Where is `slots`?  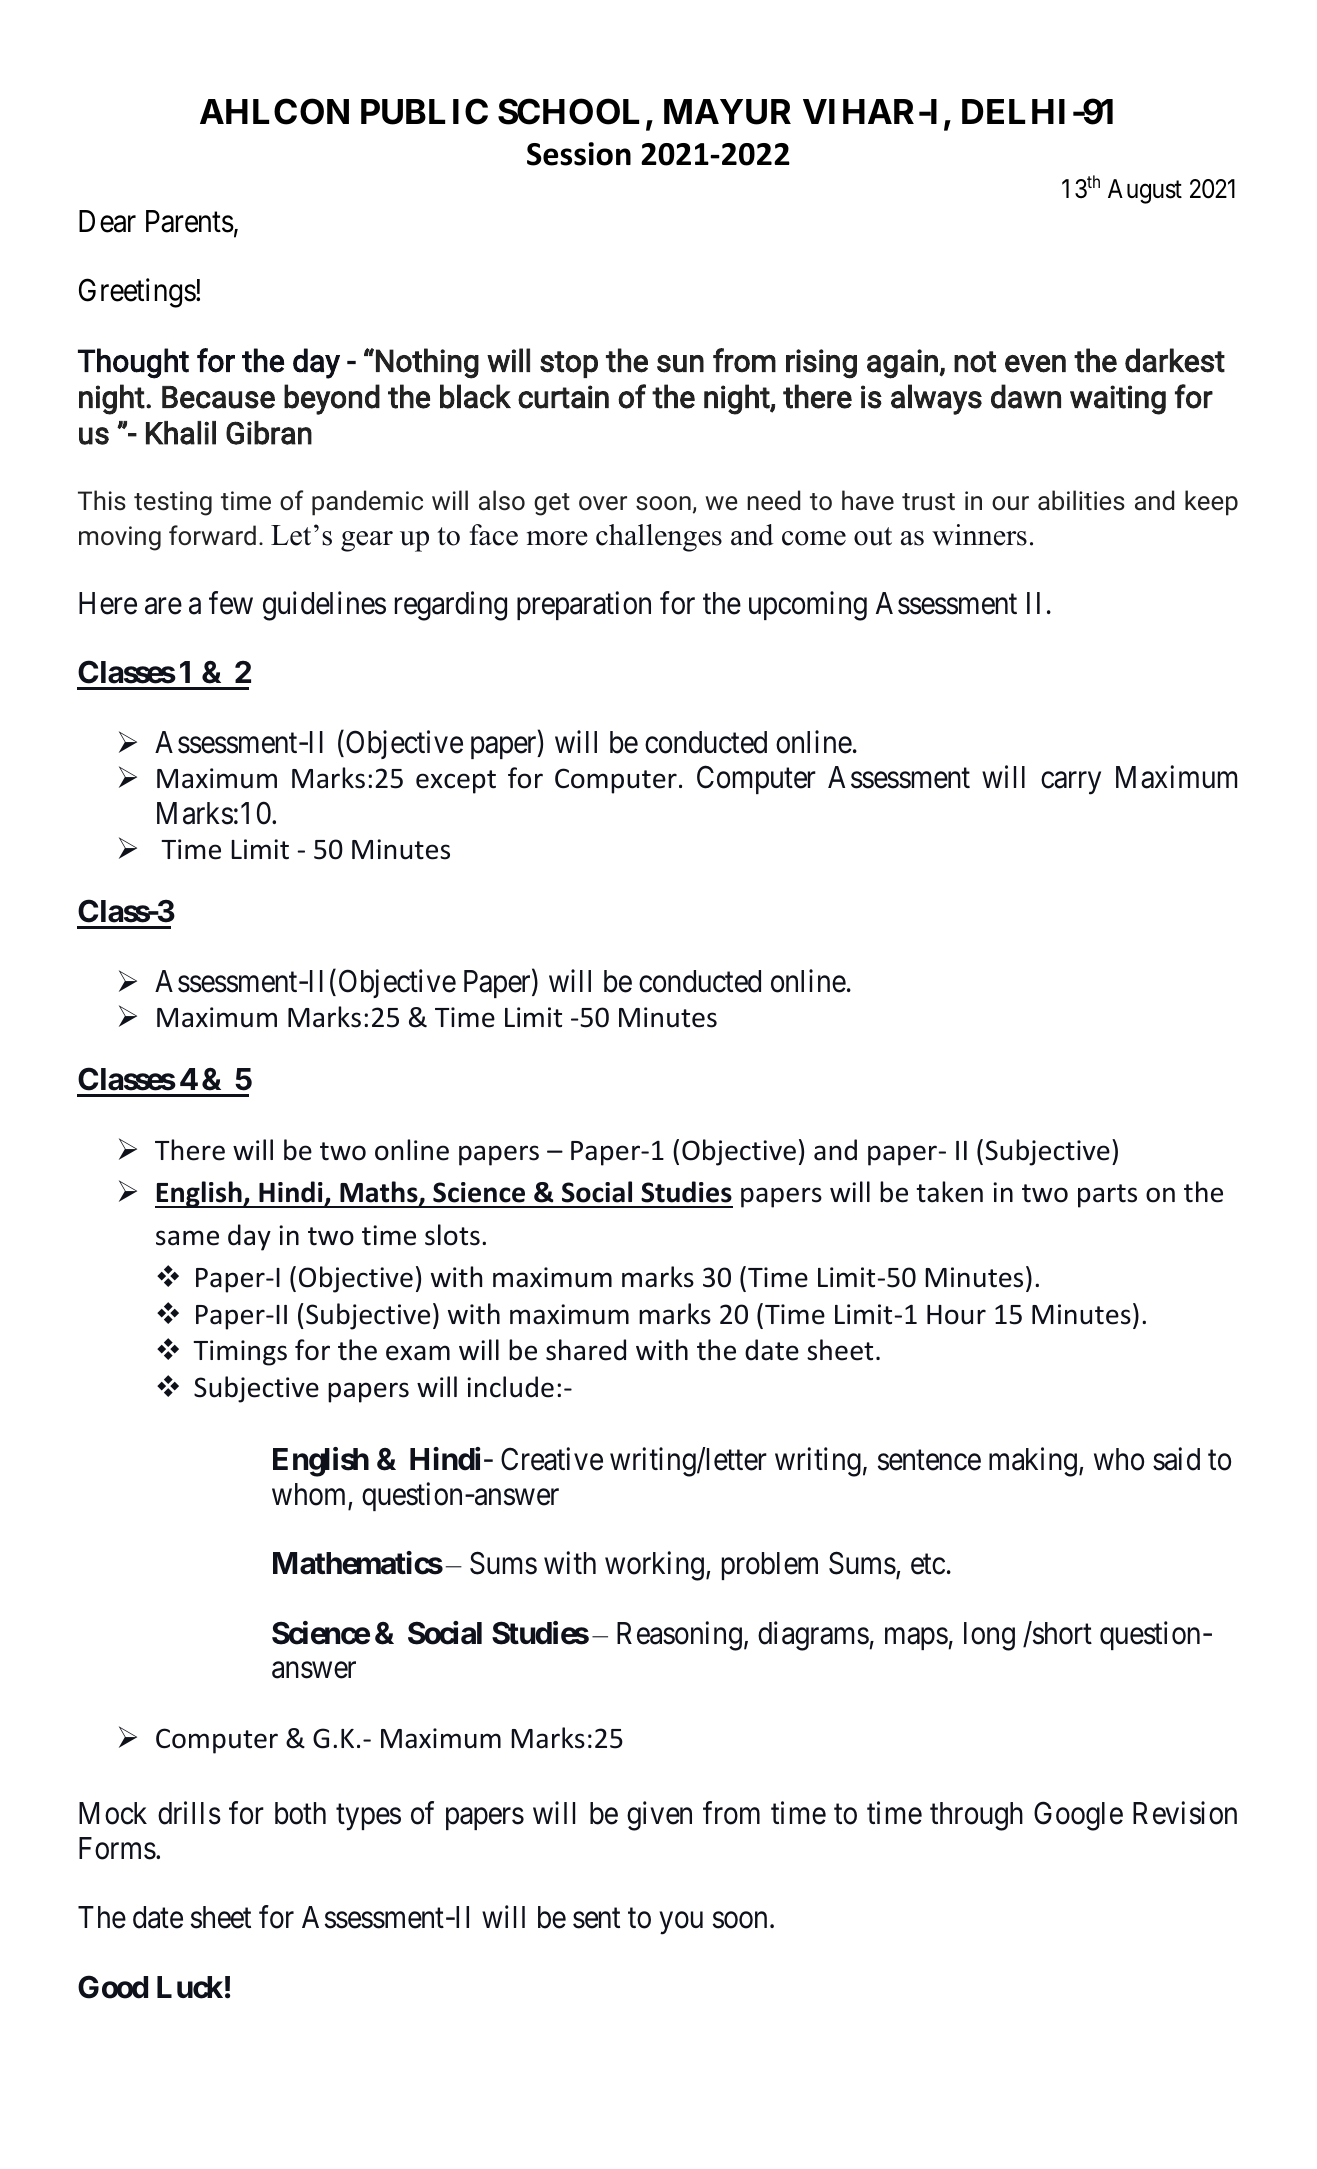 slots is located at coordinates (452, 1235).
